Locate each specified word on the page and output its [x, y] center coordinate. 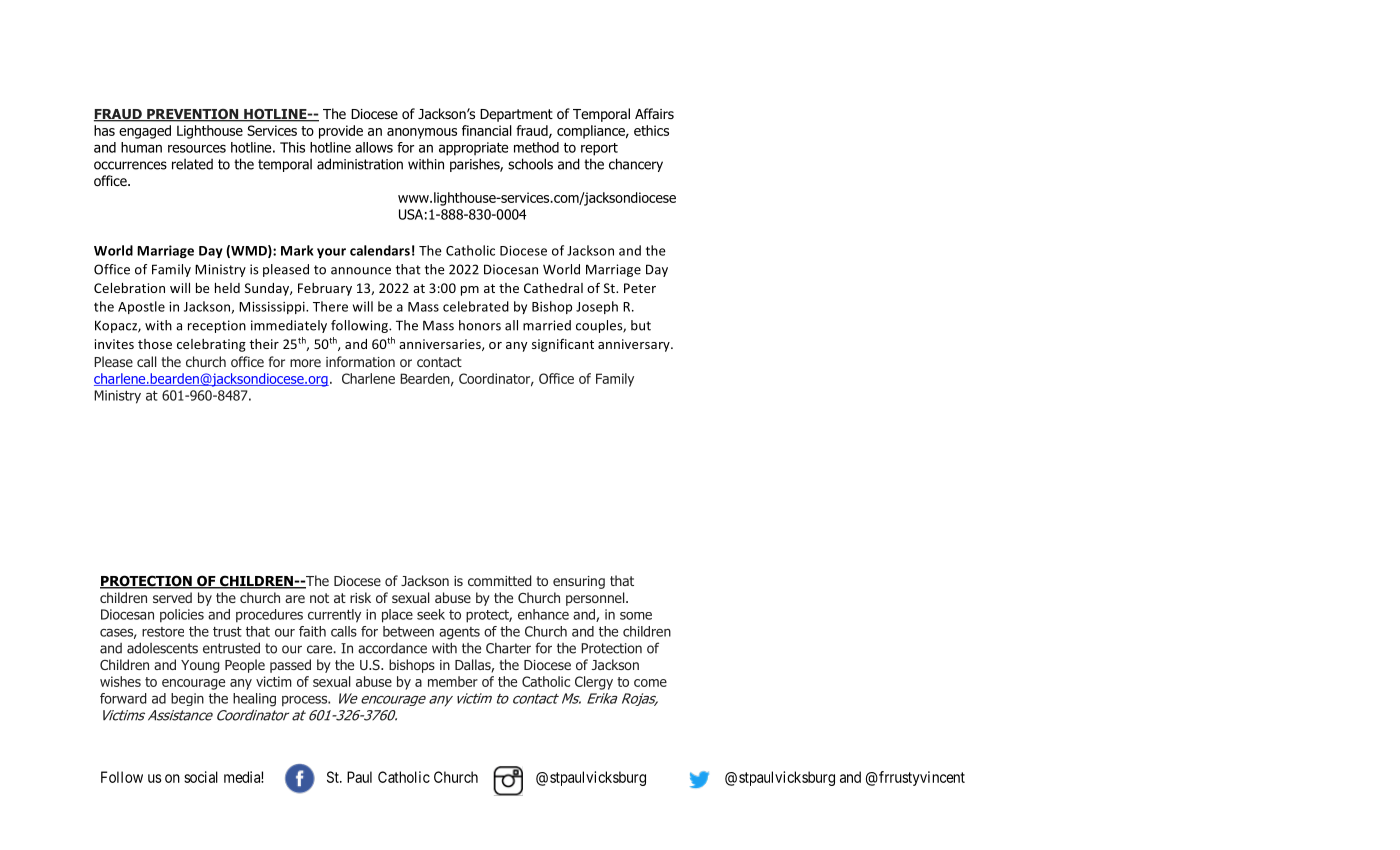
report [599, 149]
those [155, 344]
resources [197, 148]
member [453, 681]
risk [360, 597]
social [201, 777]
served [172, 597]
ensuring [579, 582]
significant [563, 345]
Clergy [594, 683]
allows [374, 147]
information [360, 361]
